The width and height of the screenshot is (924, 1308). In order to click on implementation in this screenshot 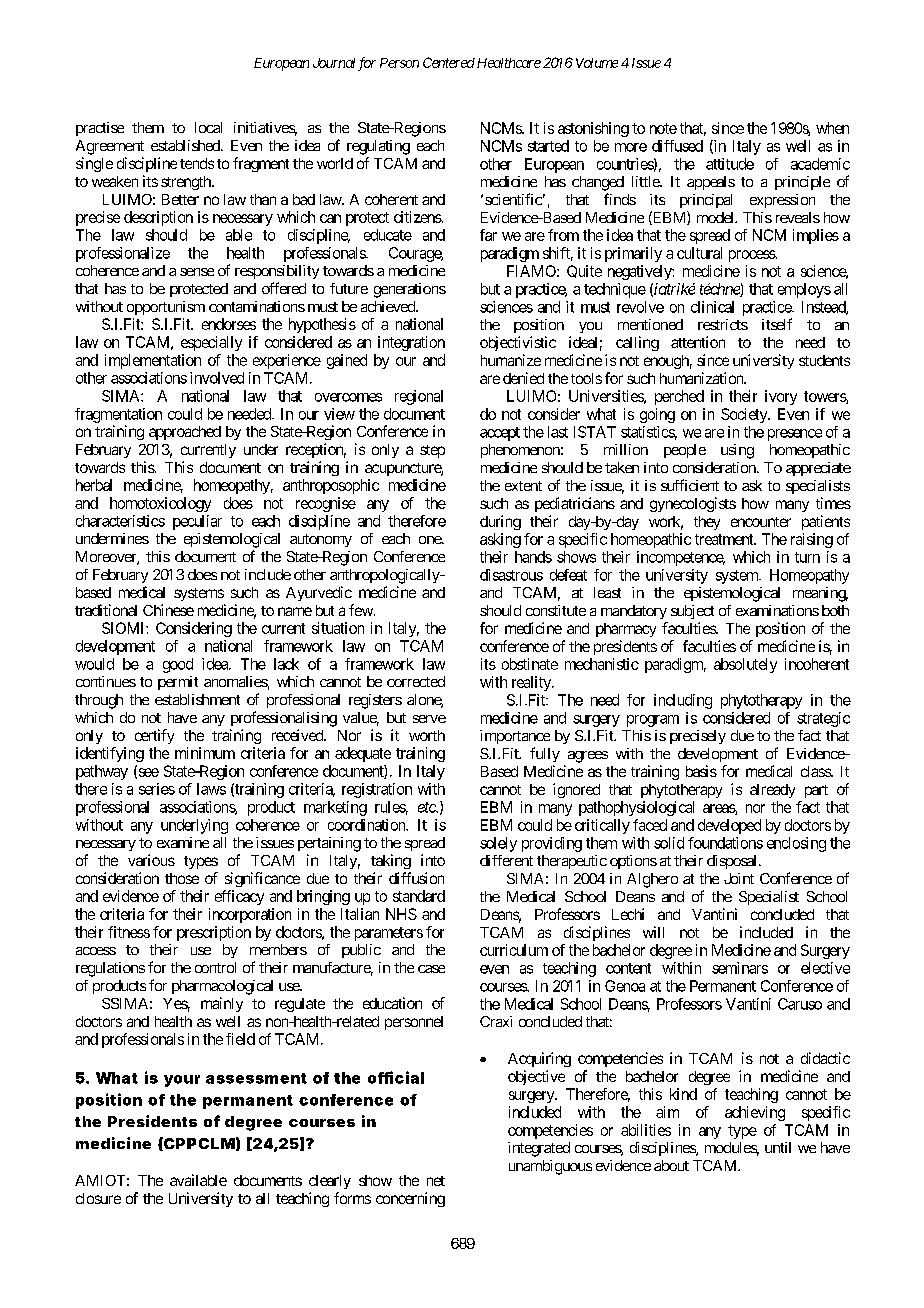, I will do `click(153, 361)`.
